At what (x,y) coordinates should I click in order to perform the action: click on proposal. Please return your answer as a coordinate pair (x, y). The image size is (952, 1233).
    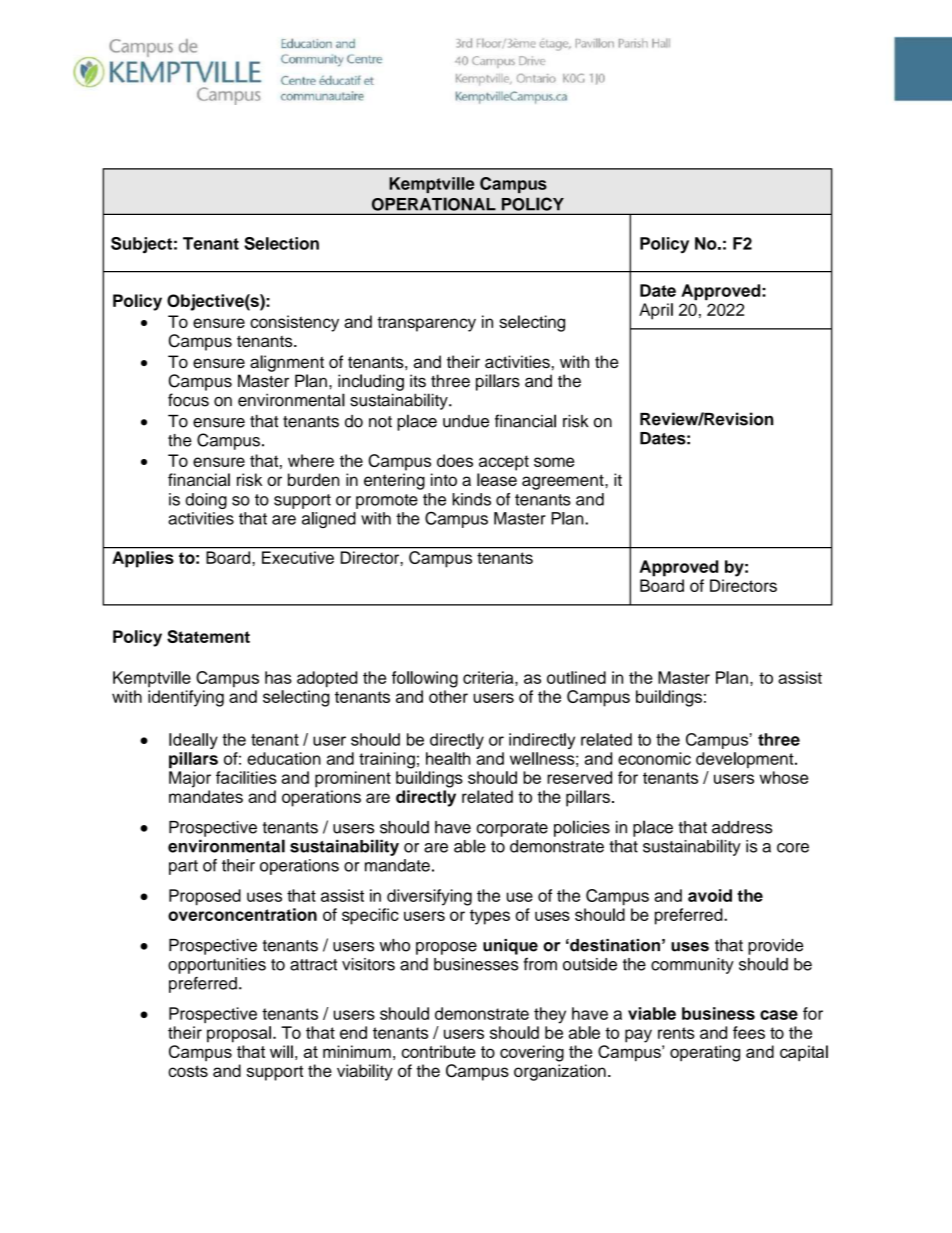
    Looking at the image, I should click on (239, 1034).
